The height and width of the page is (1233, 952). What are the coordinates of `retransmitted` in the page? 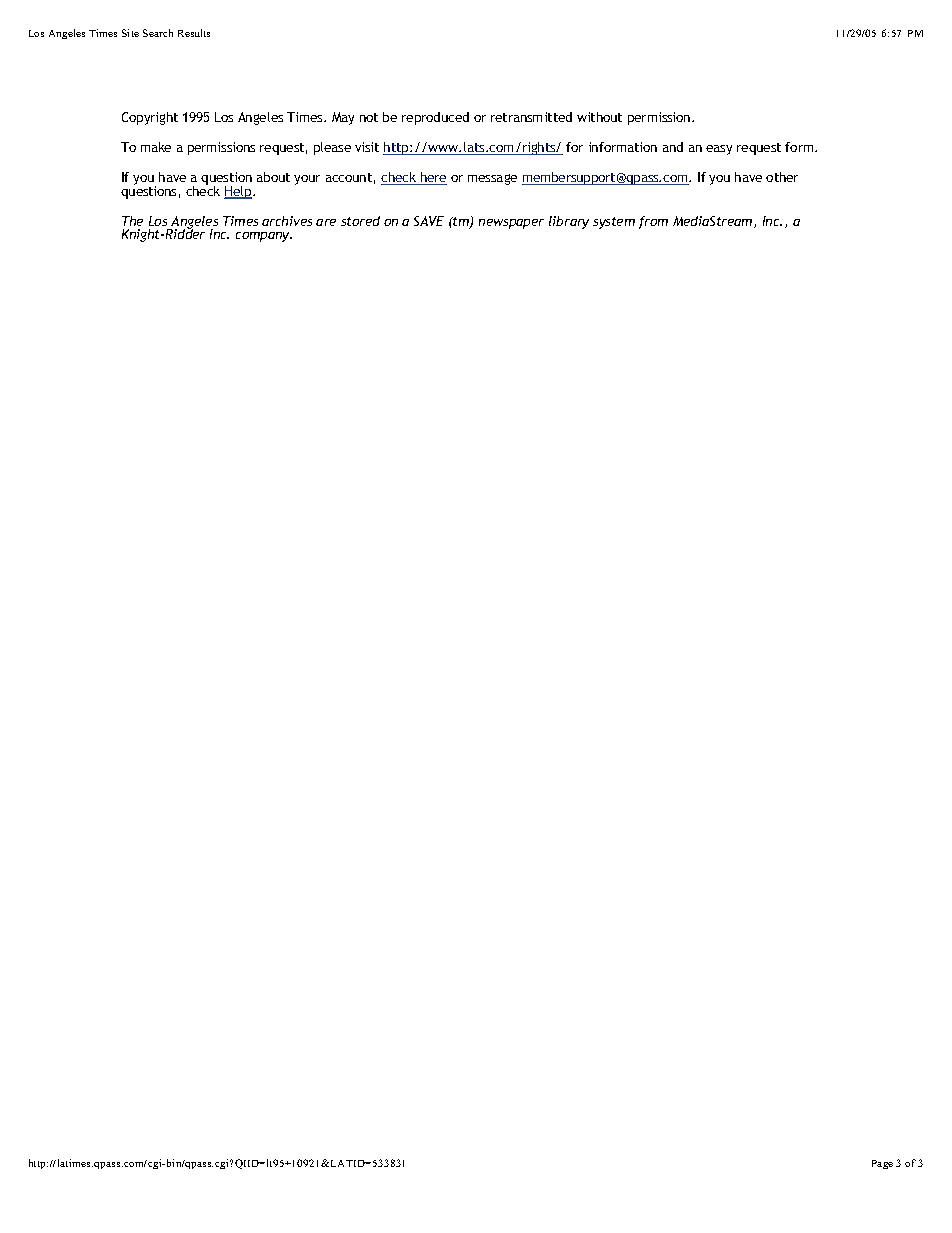 It's located at (531, 117).
